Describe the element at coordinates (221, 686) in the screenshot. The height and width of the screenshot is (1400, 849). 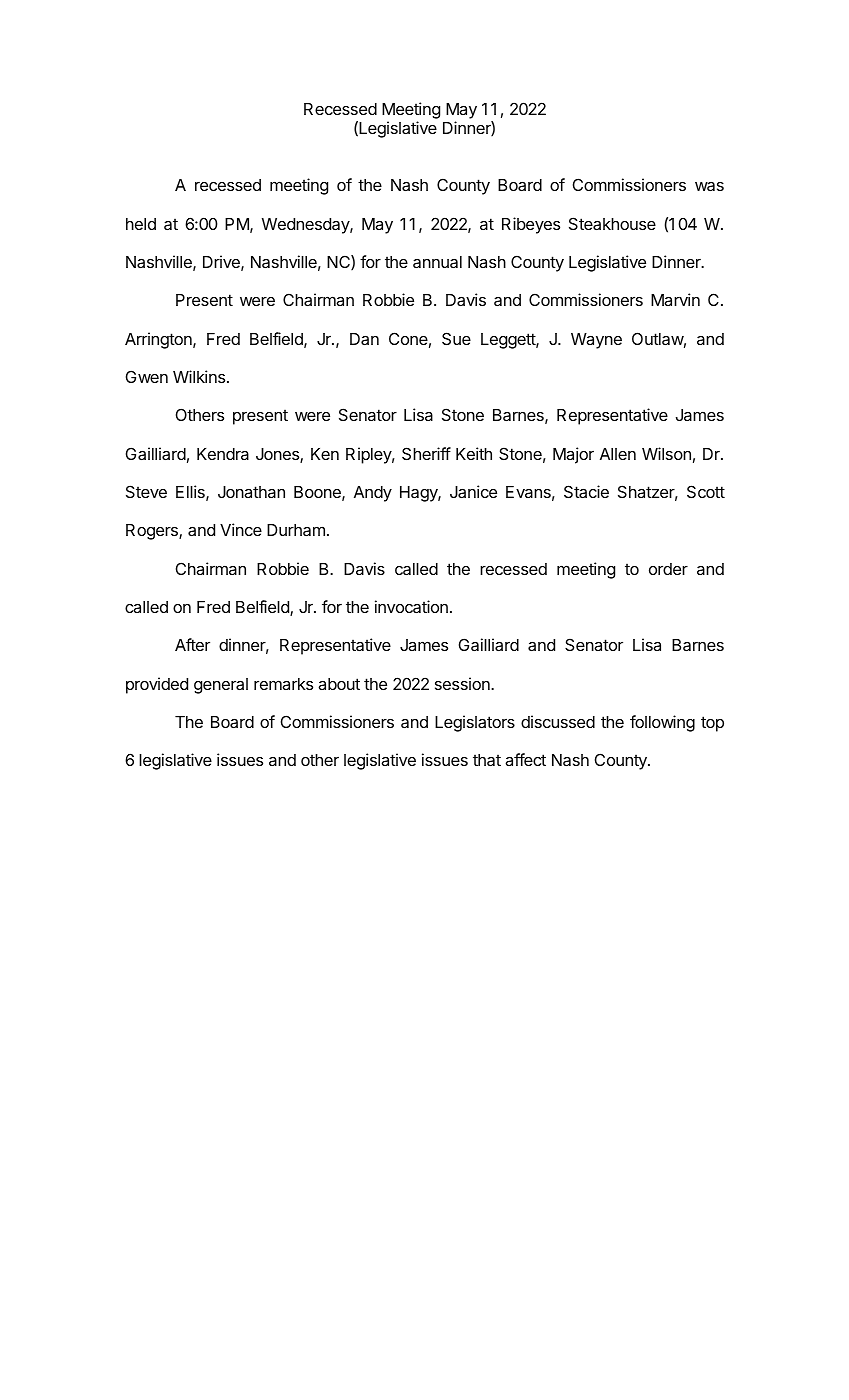
I see `general` at that location.
